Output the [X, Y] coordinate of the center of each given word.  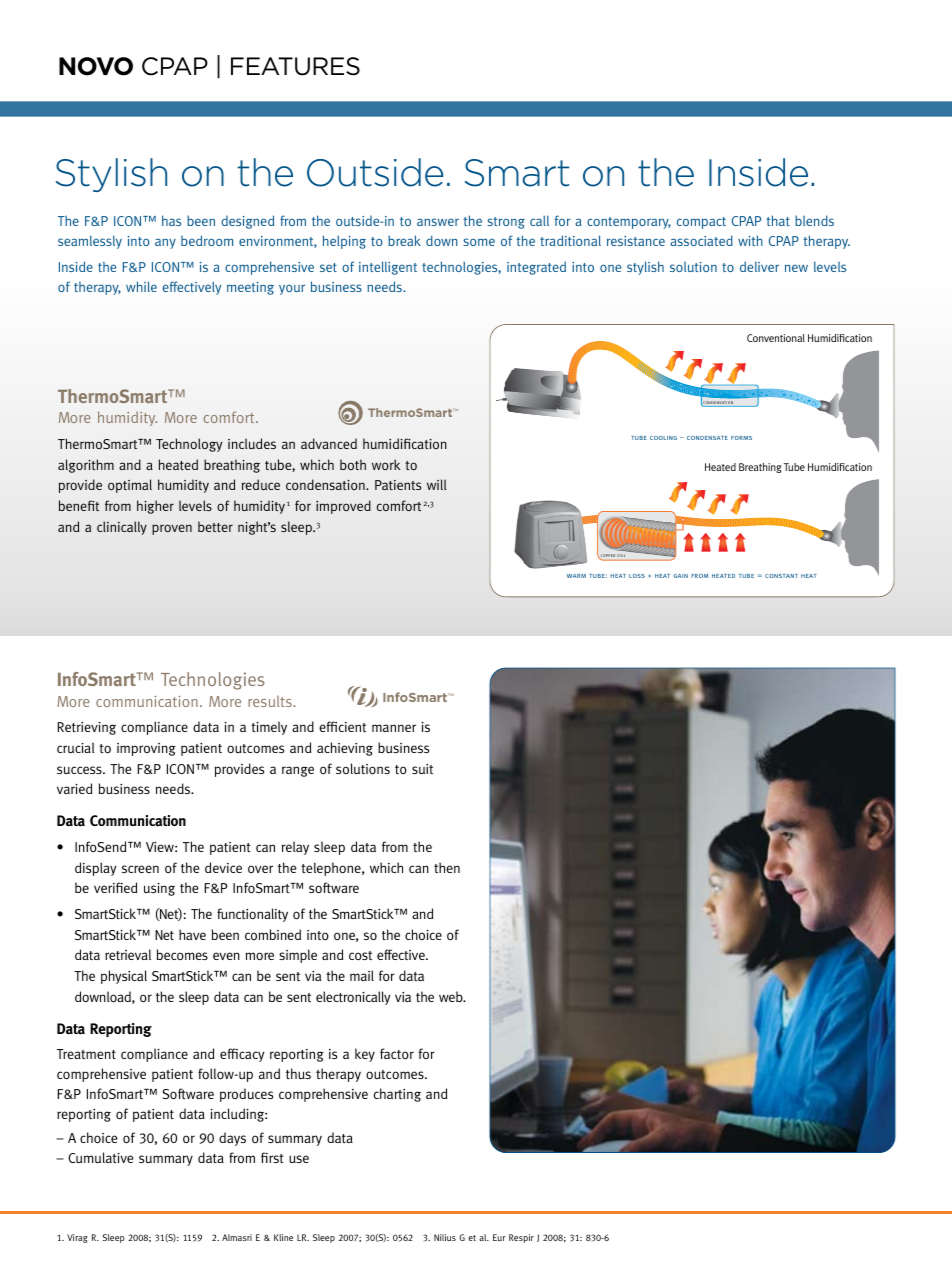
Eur [499, 1237]
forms [741, 438]
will [436, 484]
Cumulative [100, 1157]
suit [422, 769]
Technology [189, 445]
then [447, 867]
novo [96, 66]
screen [140, 869]
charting [397, 1095]
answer [438, 222]
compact [701, 223]
